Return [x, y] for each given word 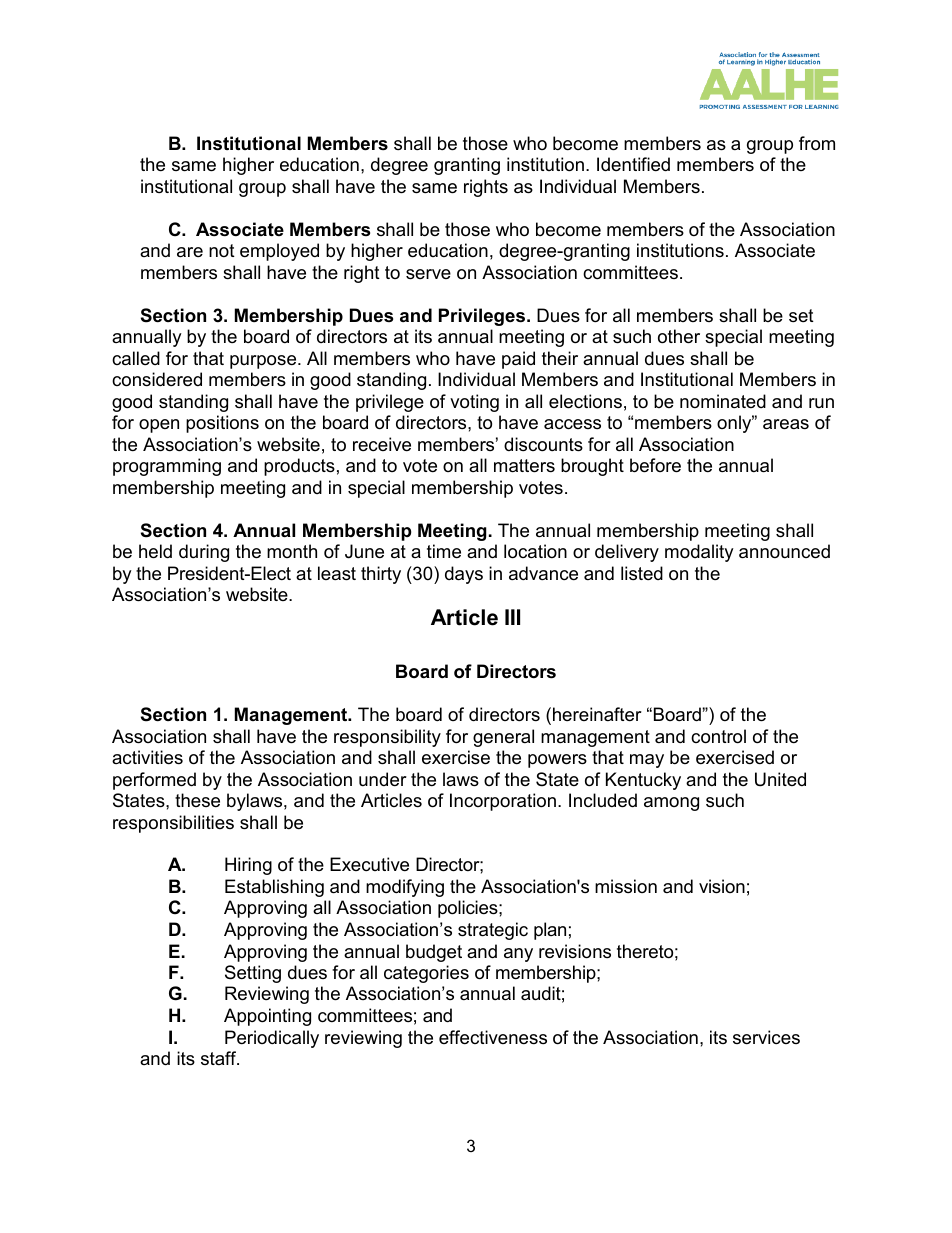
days [464, 575]
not [222, 250]
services [766, 1037]
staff [220, 1058]
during [204, 553]
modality [699, 553]
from [817, 143]
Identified [633, 164]
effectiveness [493, 1037]
